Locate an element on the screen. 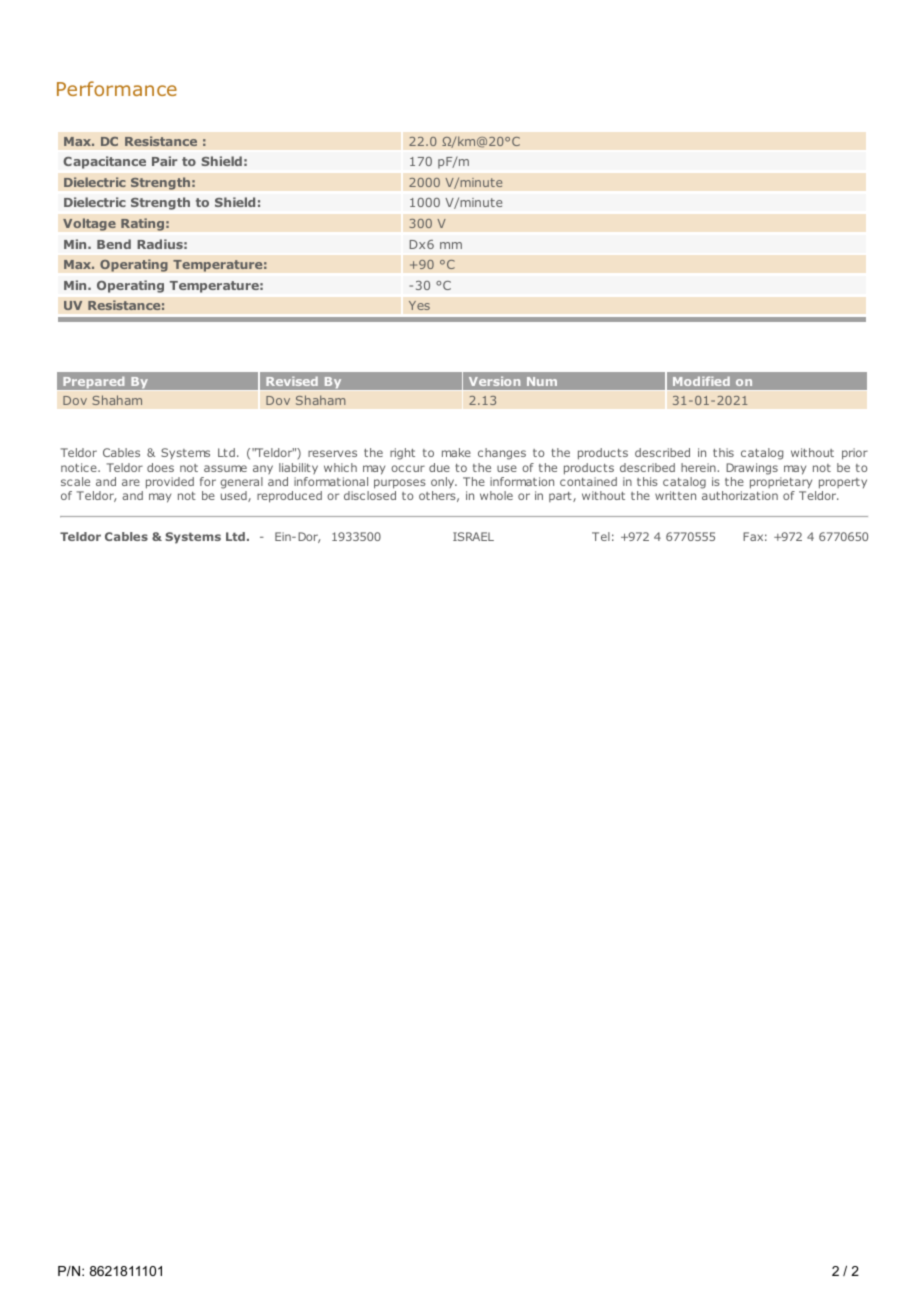 The width and height of the screenshot is (924, 1308). Performance is located at coordinates (117, 88).
